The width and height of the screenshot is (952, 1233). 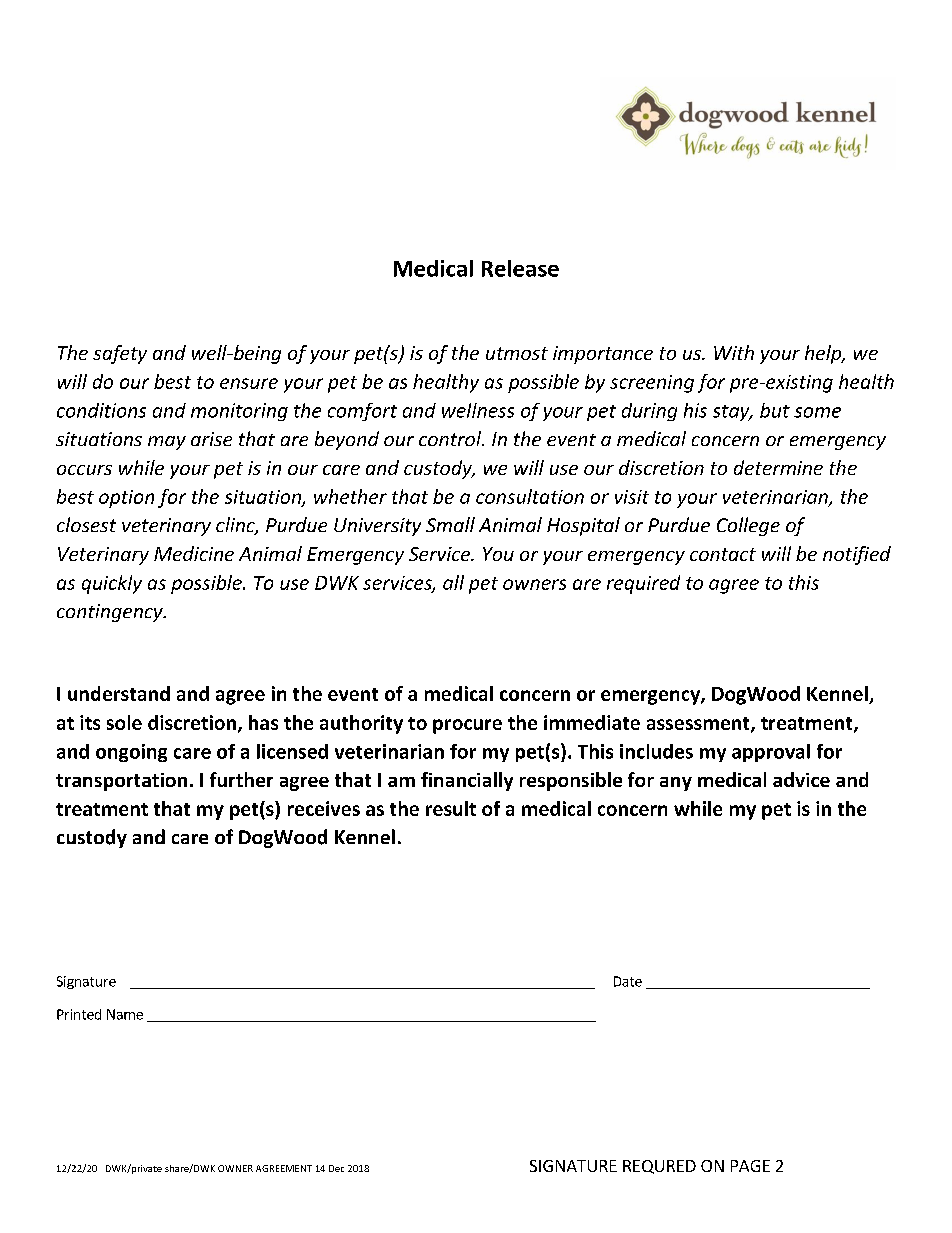 I want to click on procure, so click(x=467, y=726).
